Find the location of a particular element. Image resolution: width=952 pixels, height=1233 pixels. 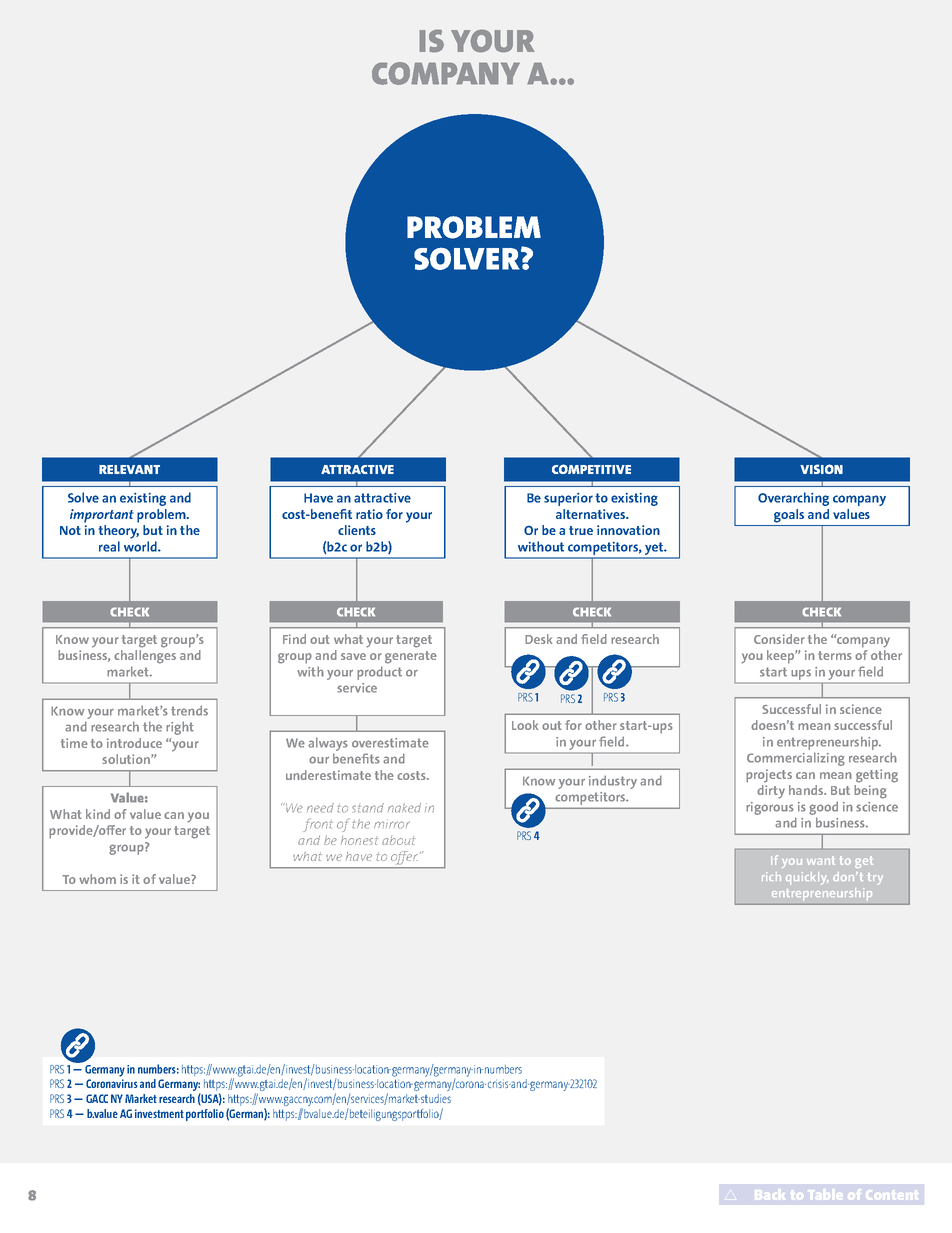

VISION is located at coordinates (821, 469).
